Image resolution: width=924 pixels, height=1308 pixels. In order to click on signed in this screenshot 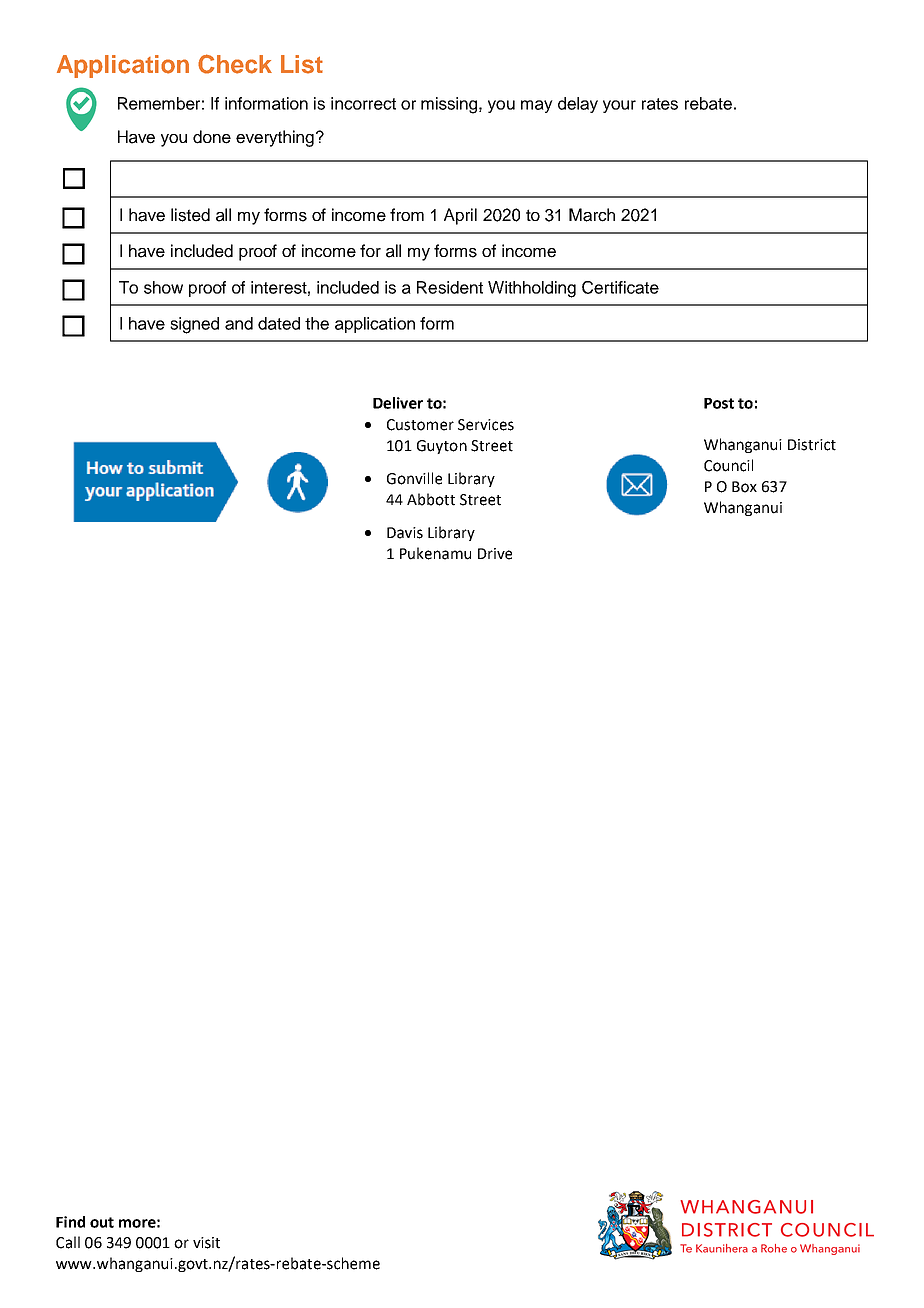, I will do `click(194, 325)`.
